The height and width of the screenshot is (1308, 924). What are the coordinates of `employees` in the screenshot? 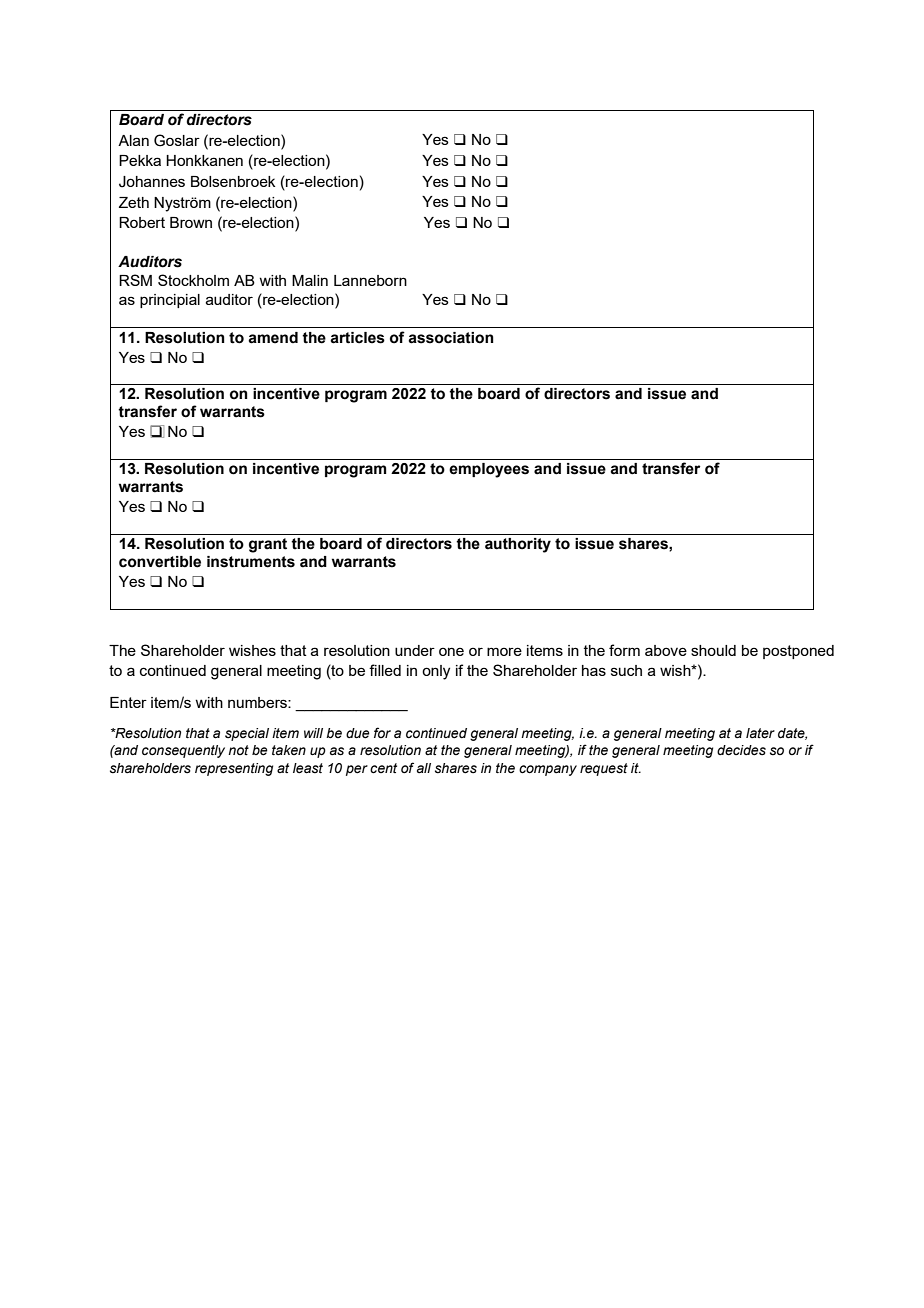 It's located at (489, 470).
